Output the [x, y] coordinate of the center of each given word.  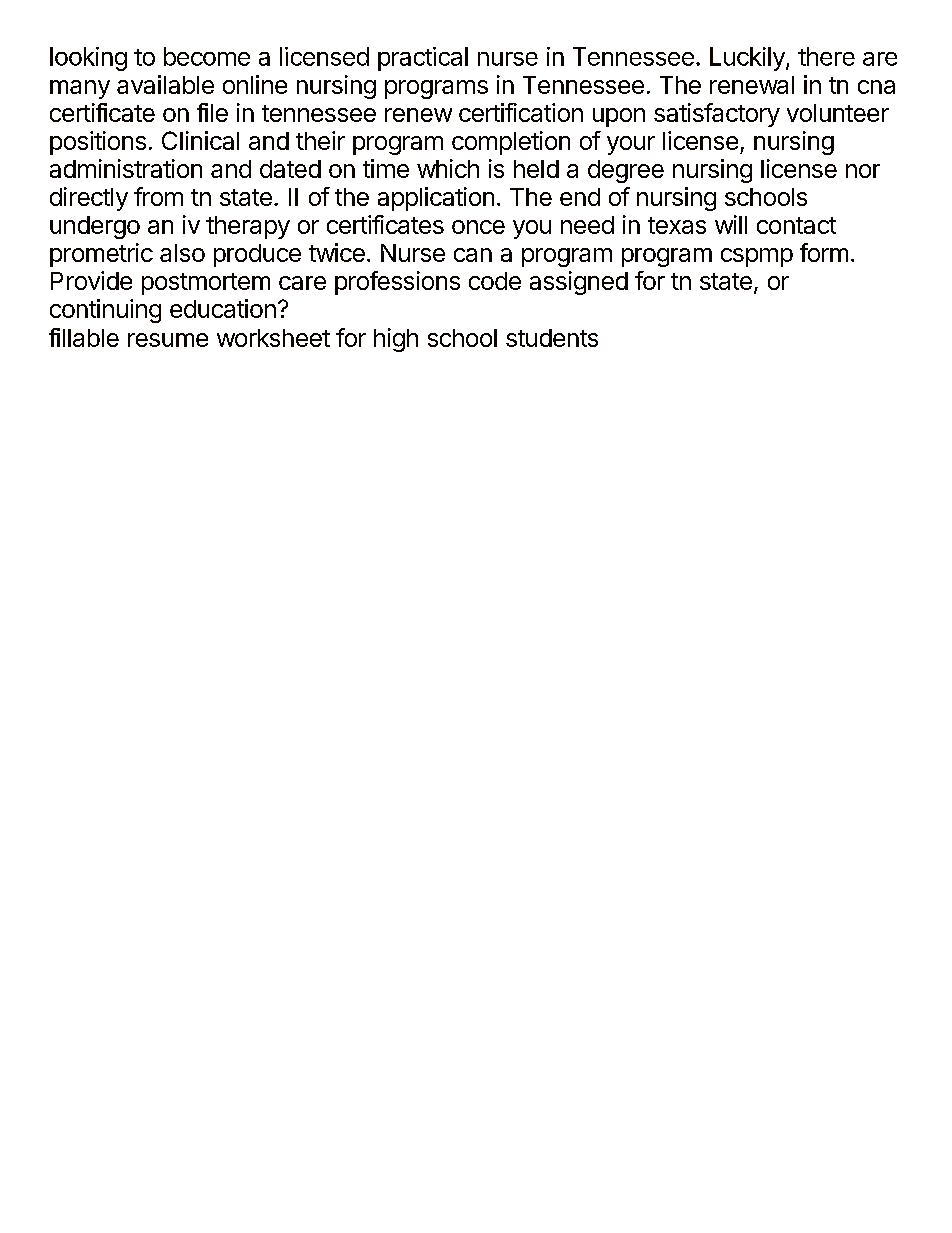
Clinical [200, 140]
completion [511, 143]
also [182, 253]
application [436, 199]
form [824, 252]
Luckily [748, 59]
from [158, 196]
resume [168, 340]
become [207, 56]
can [473, 255]
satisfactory [717, 115]
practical [423, 59]
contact [796, 225]
